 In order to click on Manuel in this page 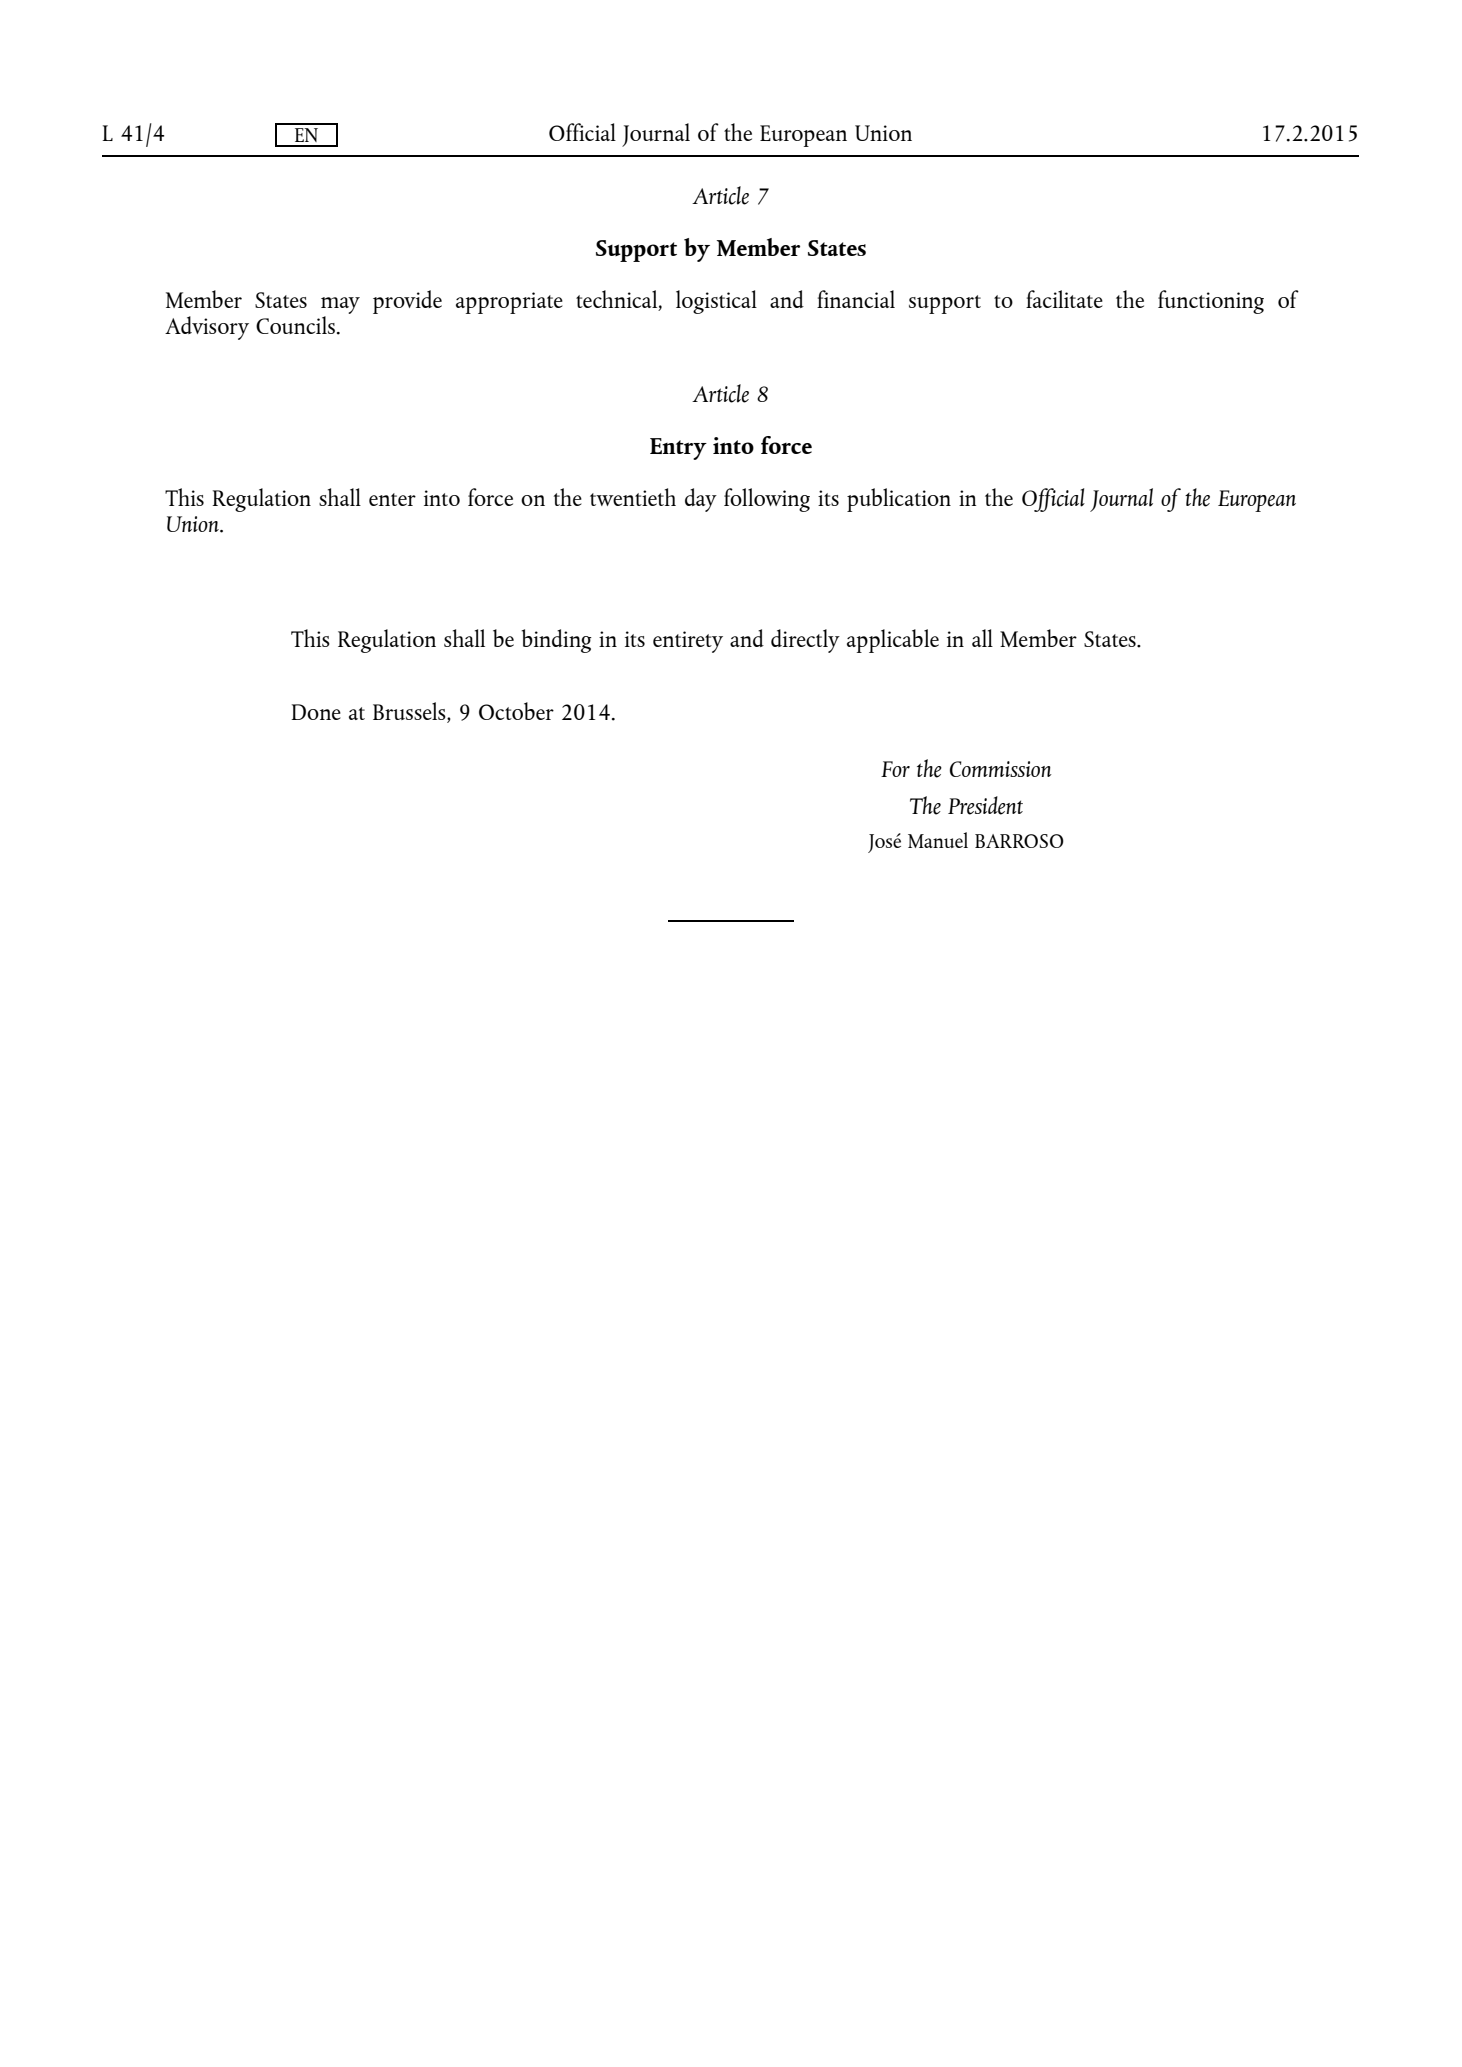, I will do `click(938, 840)`.
